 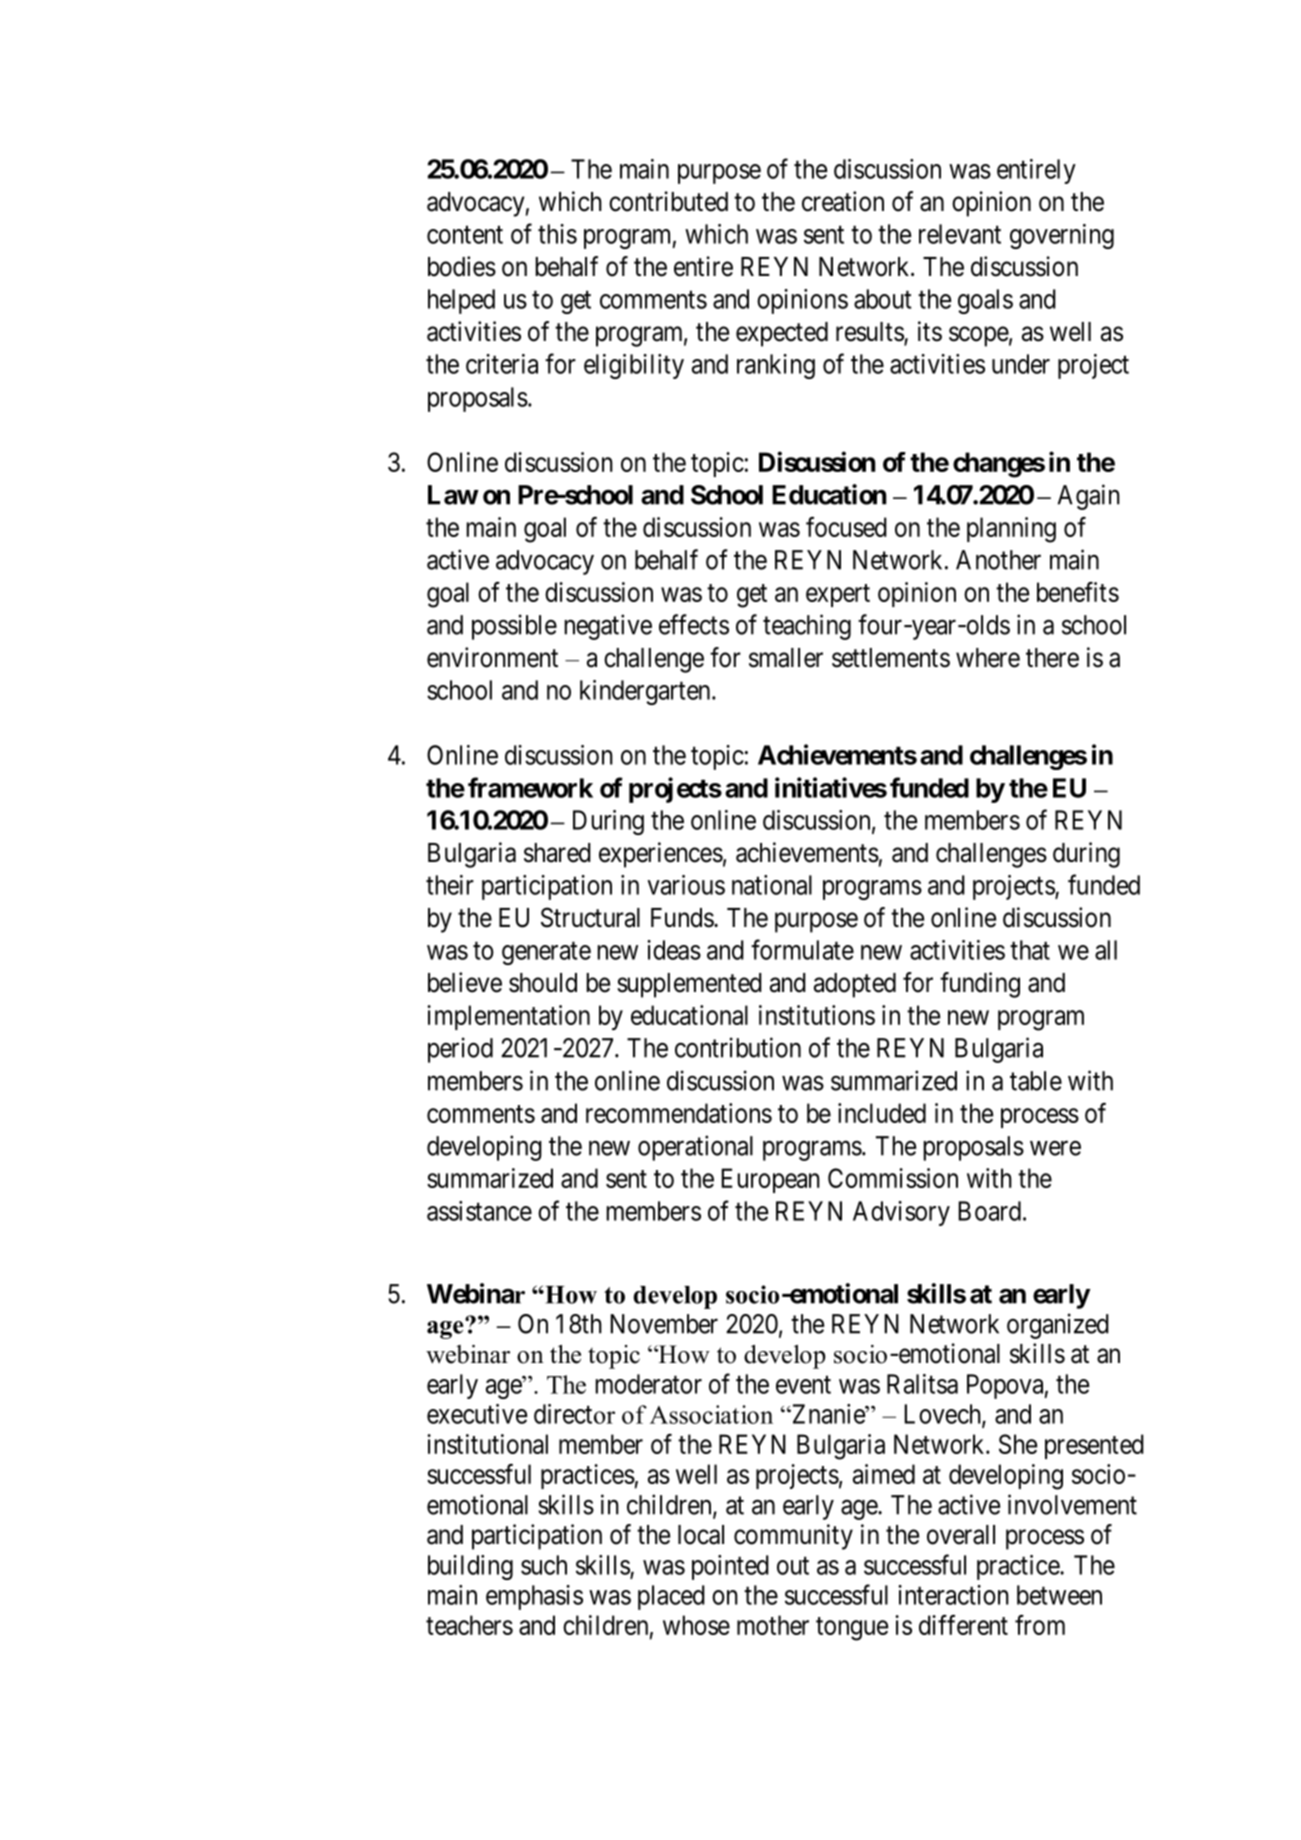 What do you see at coordinates (1062, 236) in the image?
I see `governing` at bounding box center [1062, 236].
